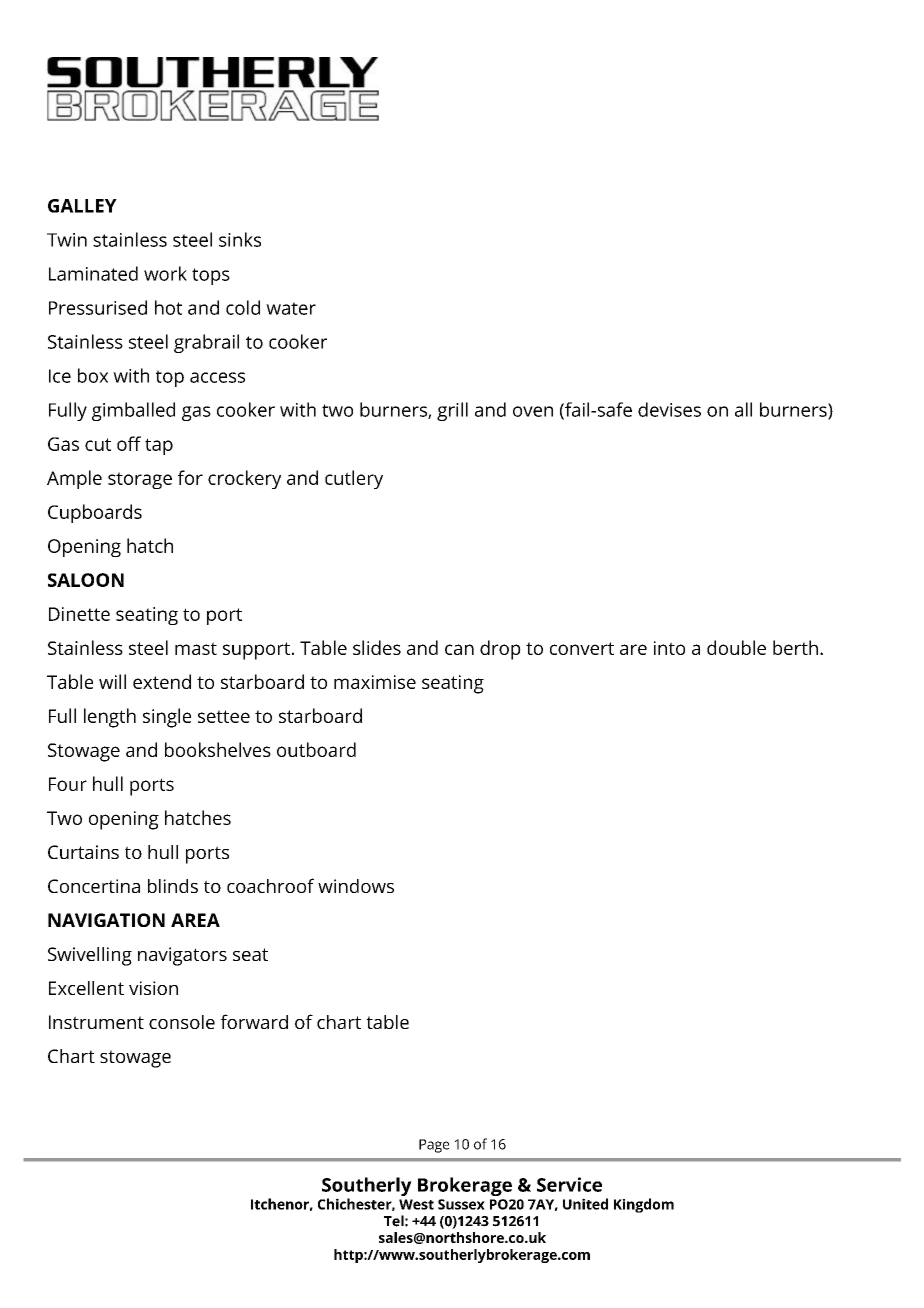 The height and width of the page is (1308, 924). I want to click on console, so click(182, 1022).
